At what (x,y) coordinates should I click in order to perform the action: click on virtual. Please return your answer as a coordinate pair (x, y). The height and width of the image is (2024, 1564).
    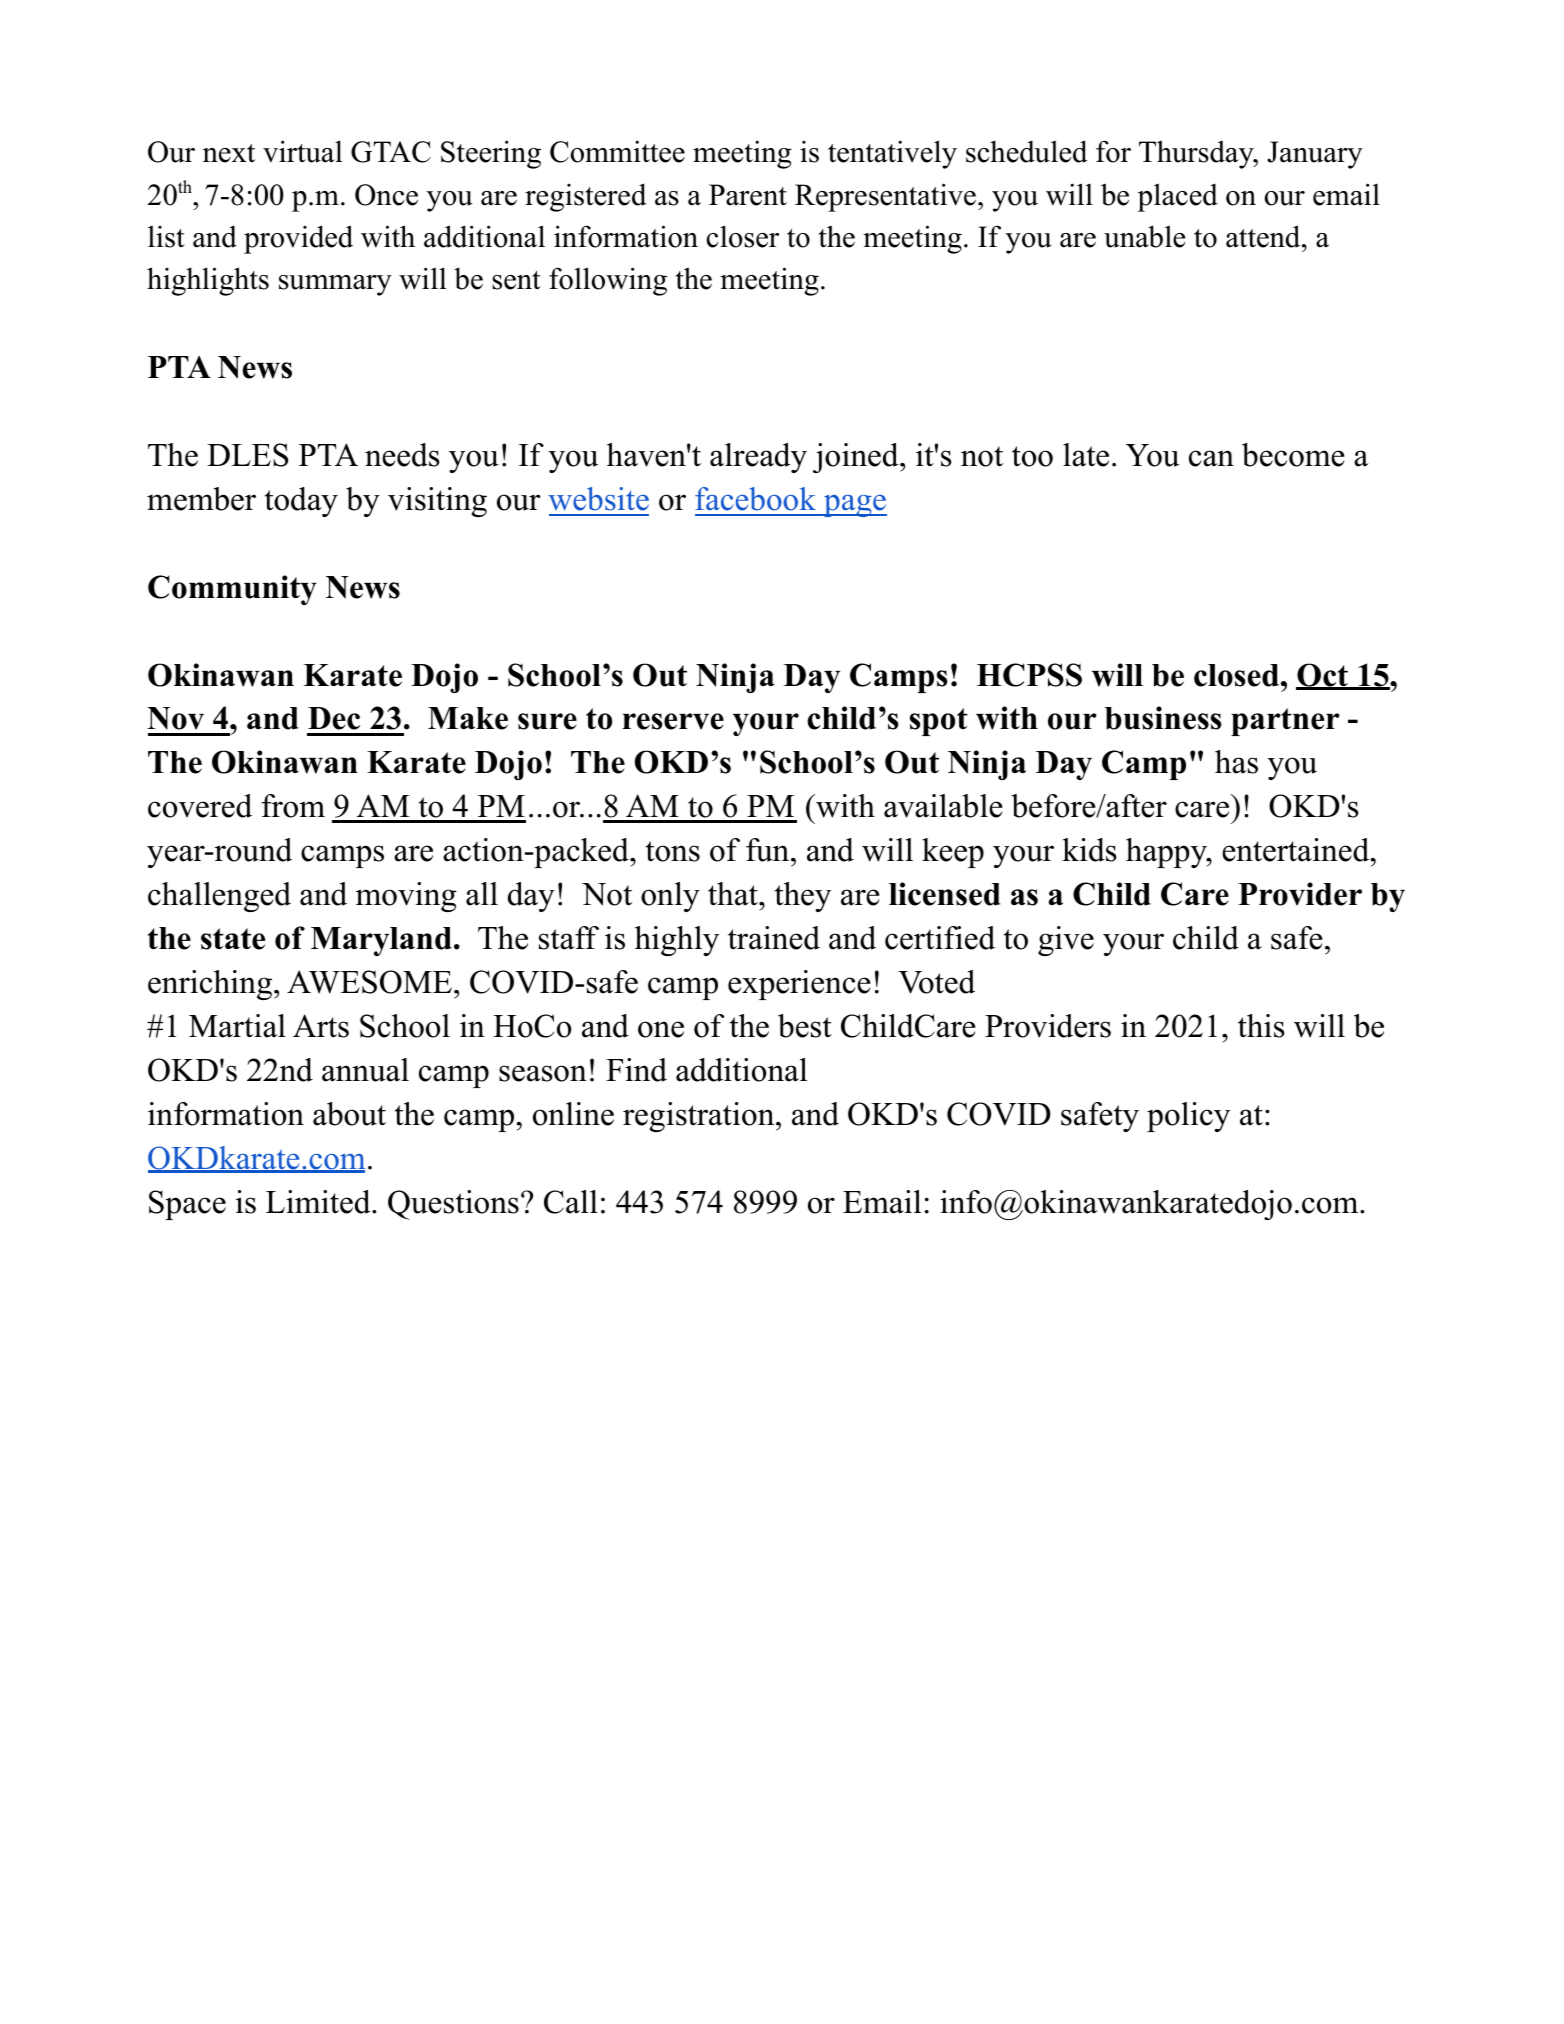
    Looking at the image, I should click on (303, 151).
